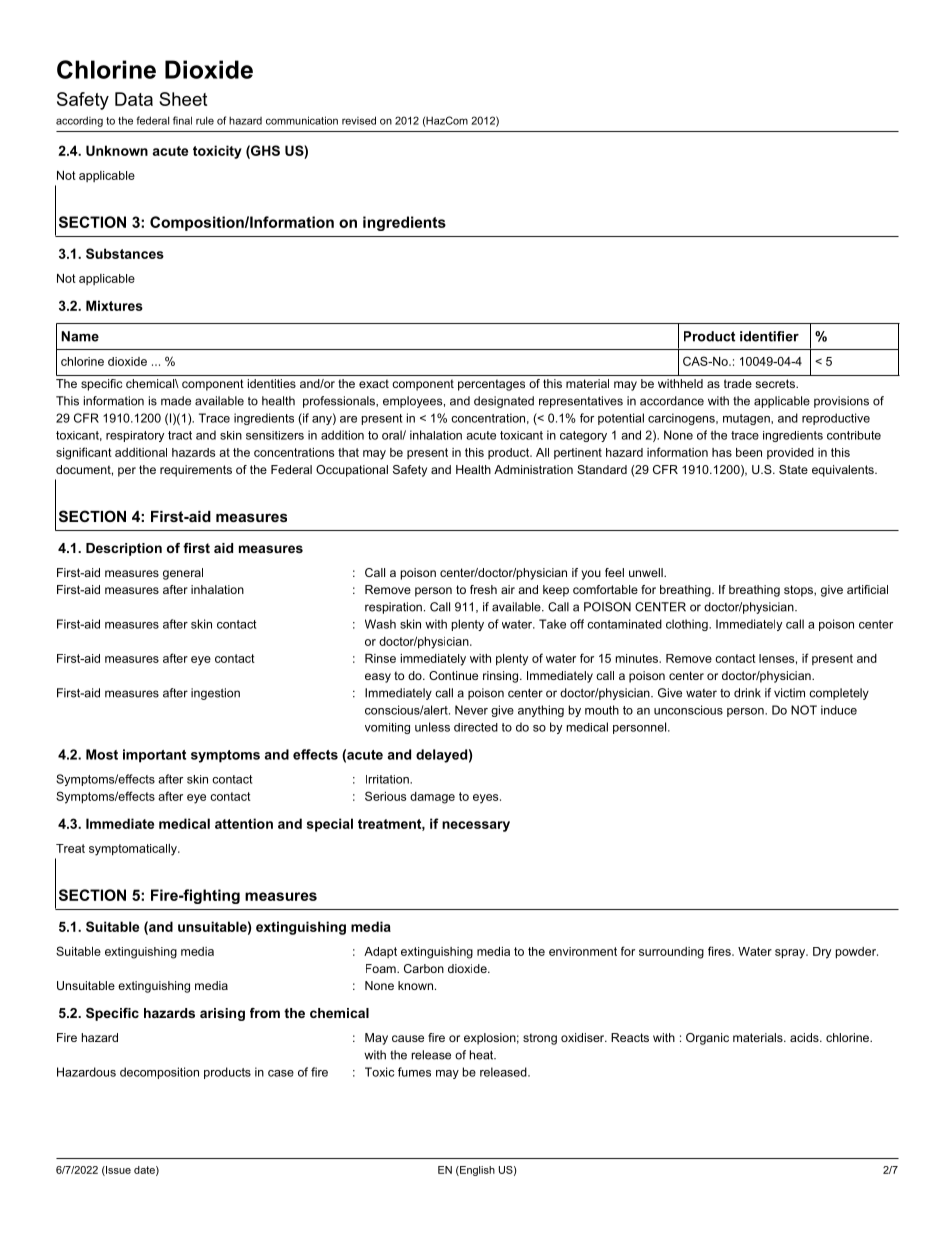  I want to click on important, so click(154, 756).
